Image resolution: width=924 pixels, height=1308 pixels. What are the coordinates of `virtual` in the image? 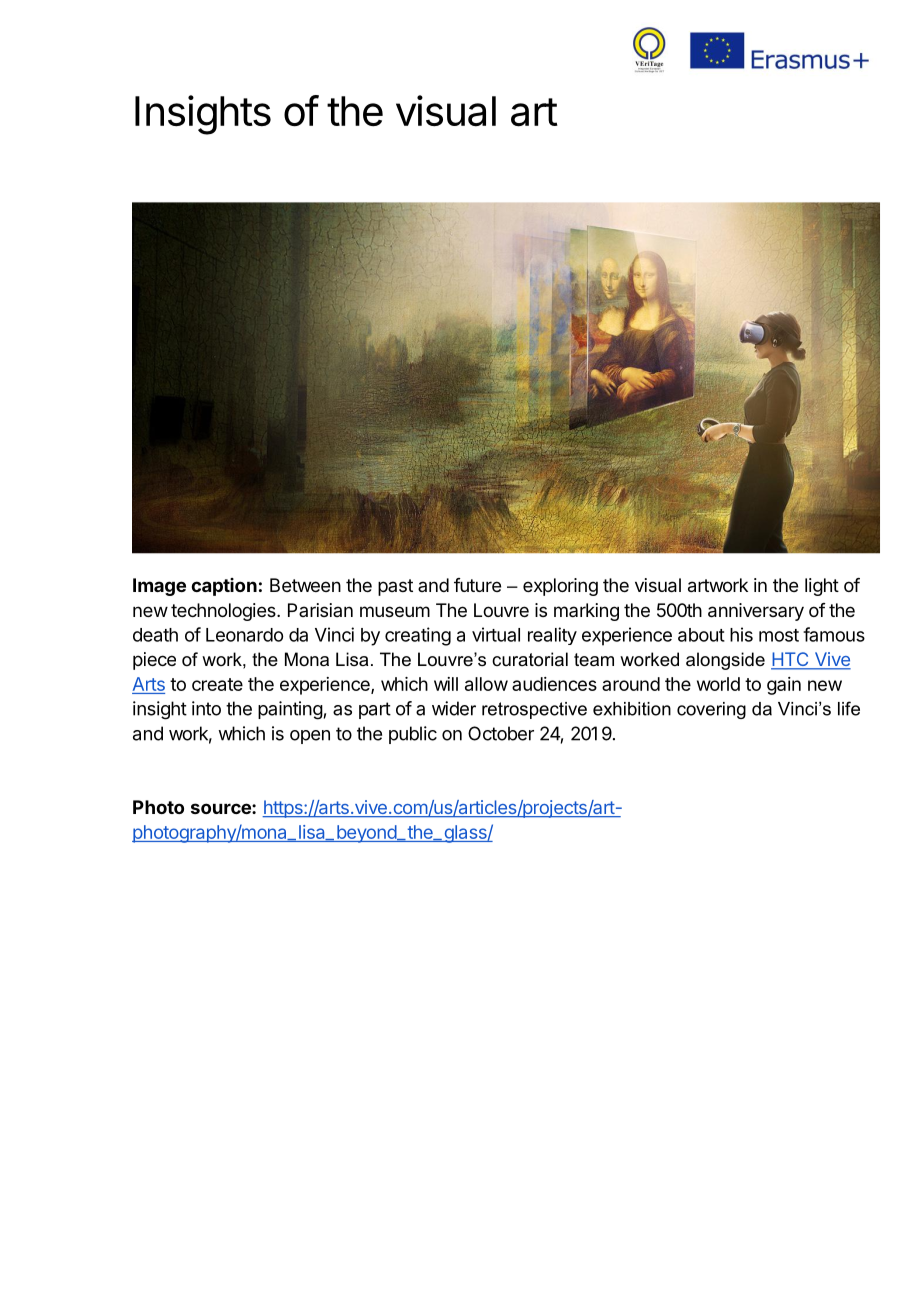 It's located at (496, 634).
